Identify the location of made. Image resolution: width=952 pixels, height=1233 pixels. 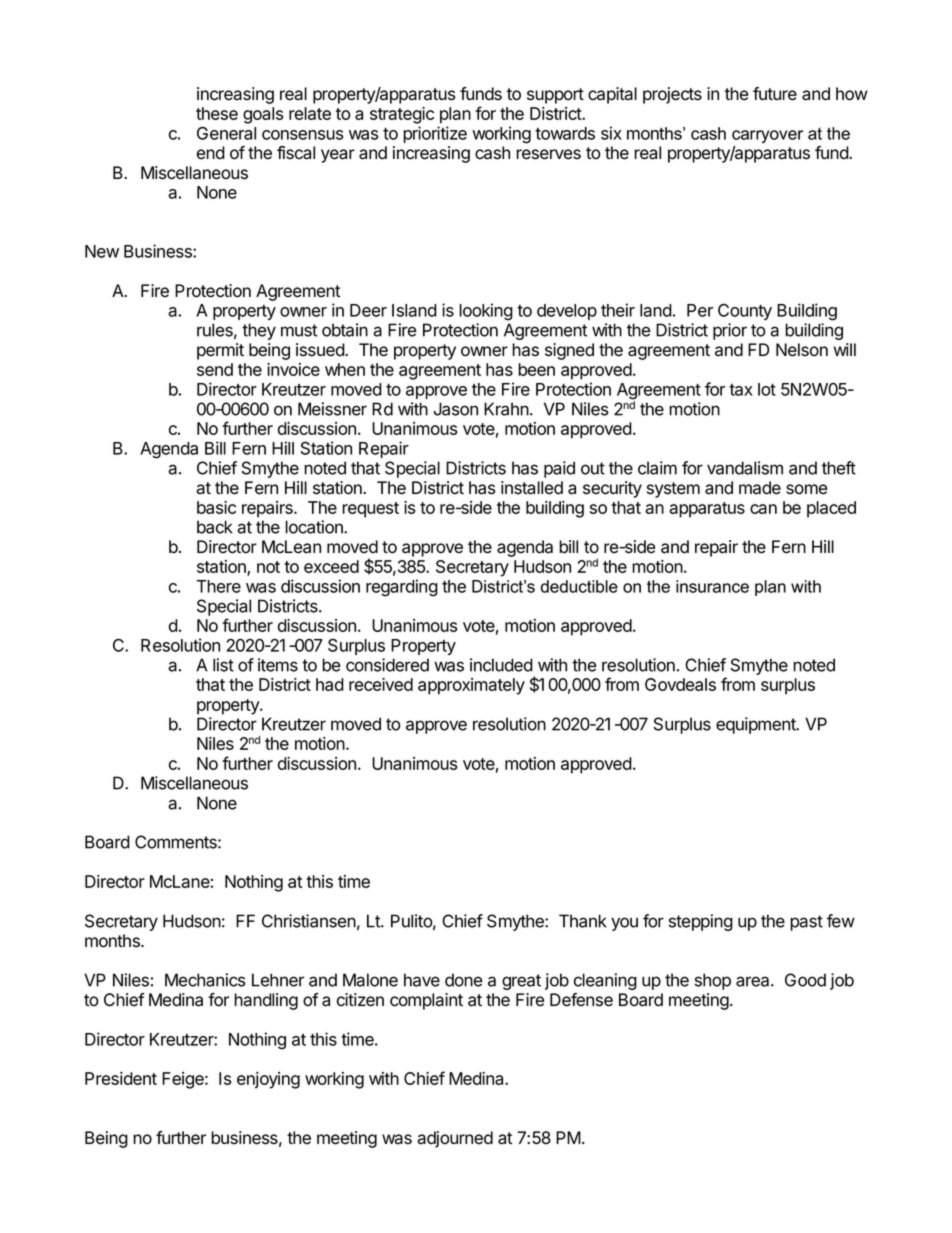
(760, 488).
